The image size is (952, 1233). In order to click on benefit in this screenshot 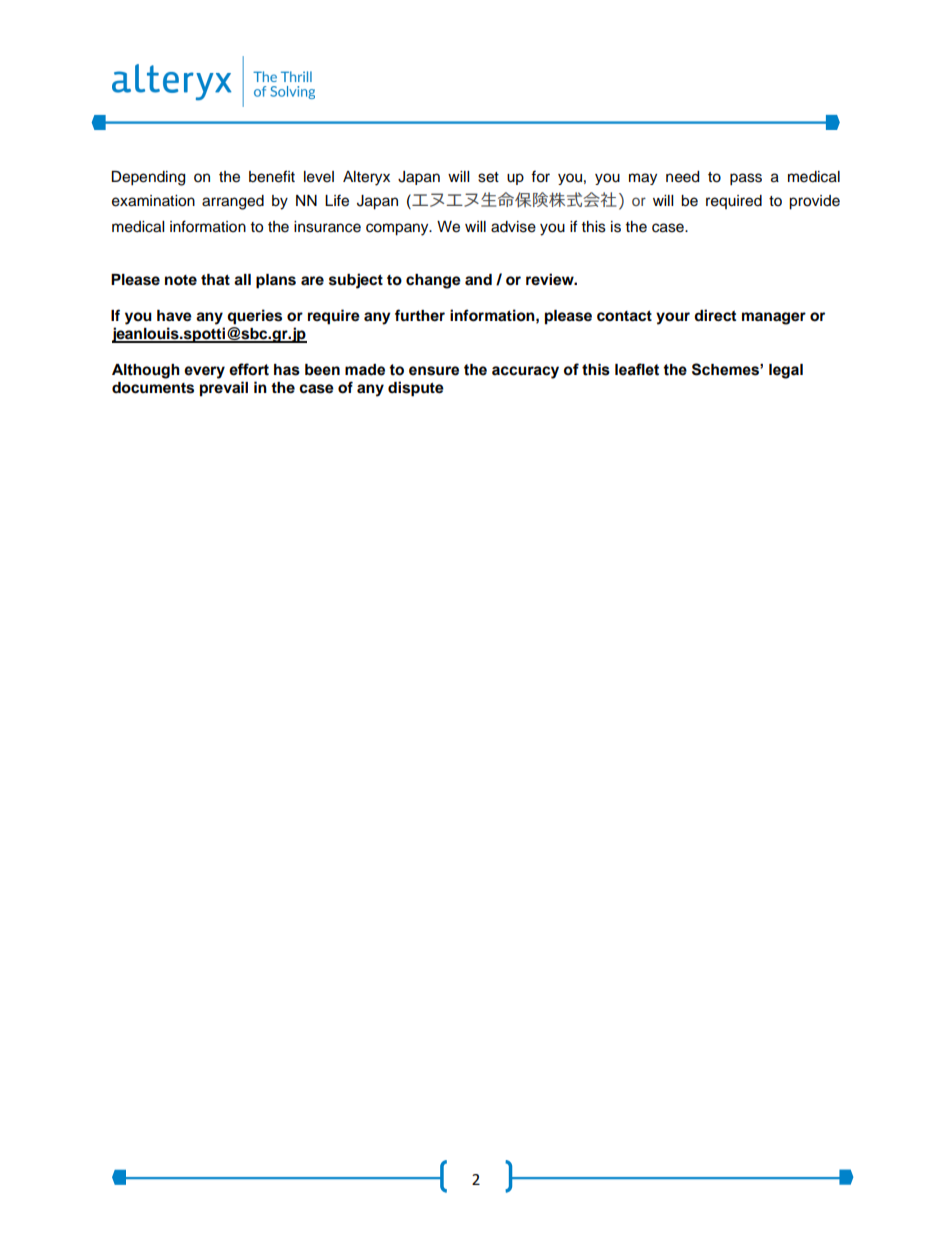, I will do `click(272, 176)`.
